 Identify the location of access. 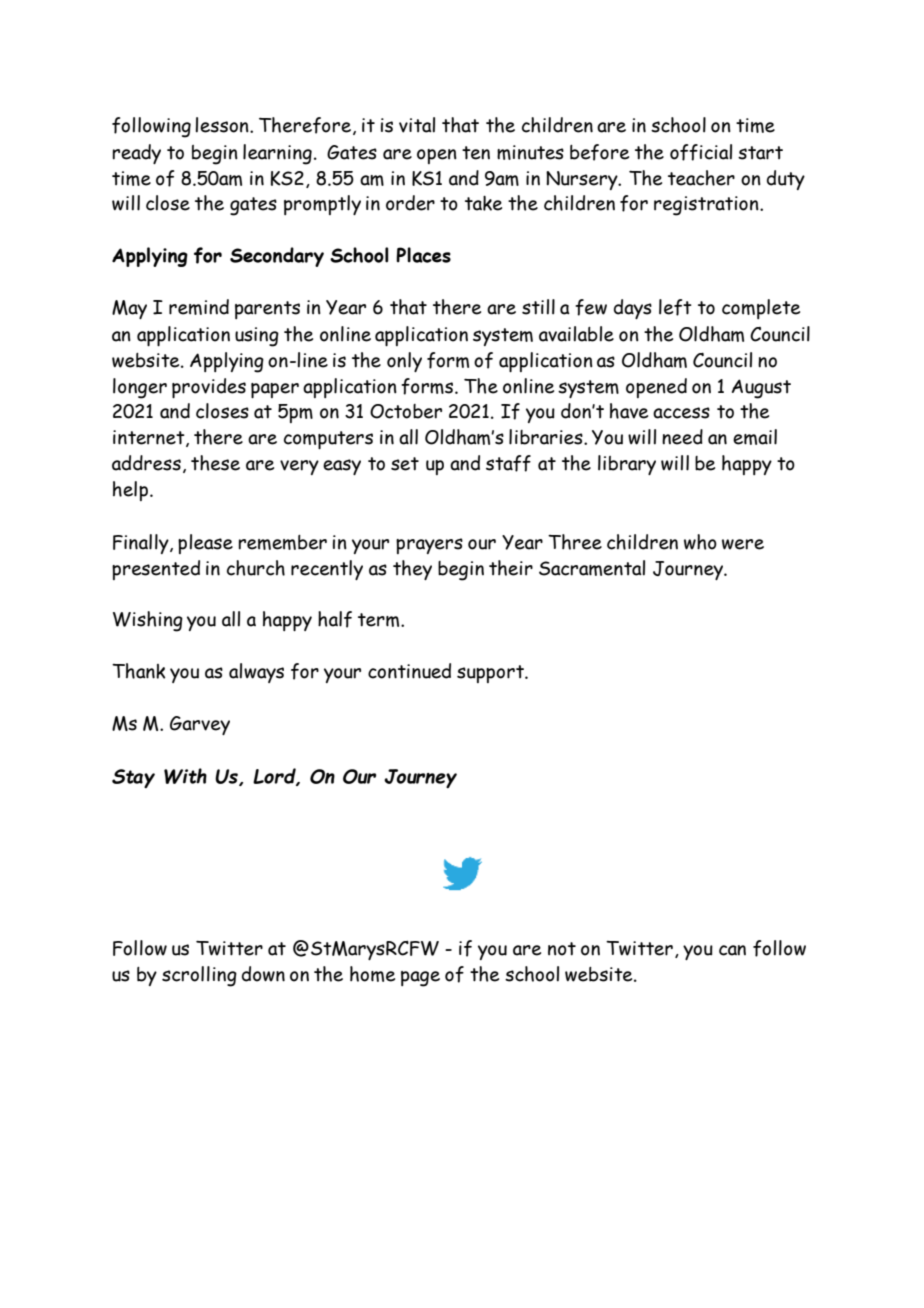
(681, 413).
